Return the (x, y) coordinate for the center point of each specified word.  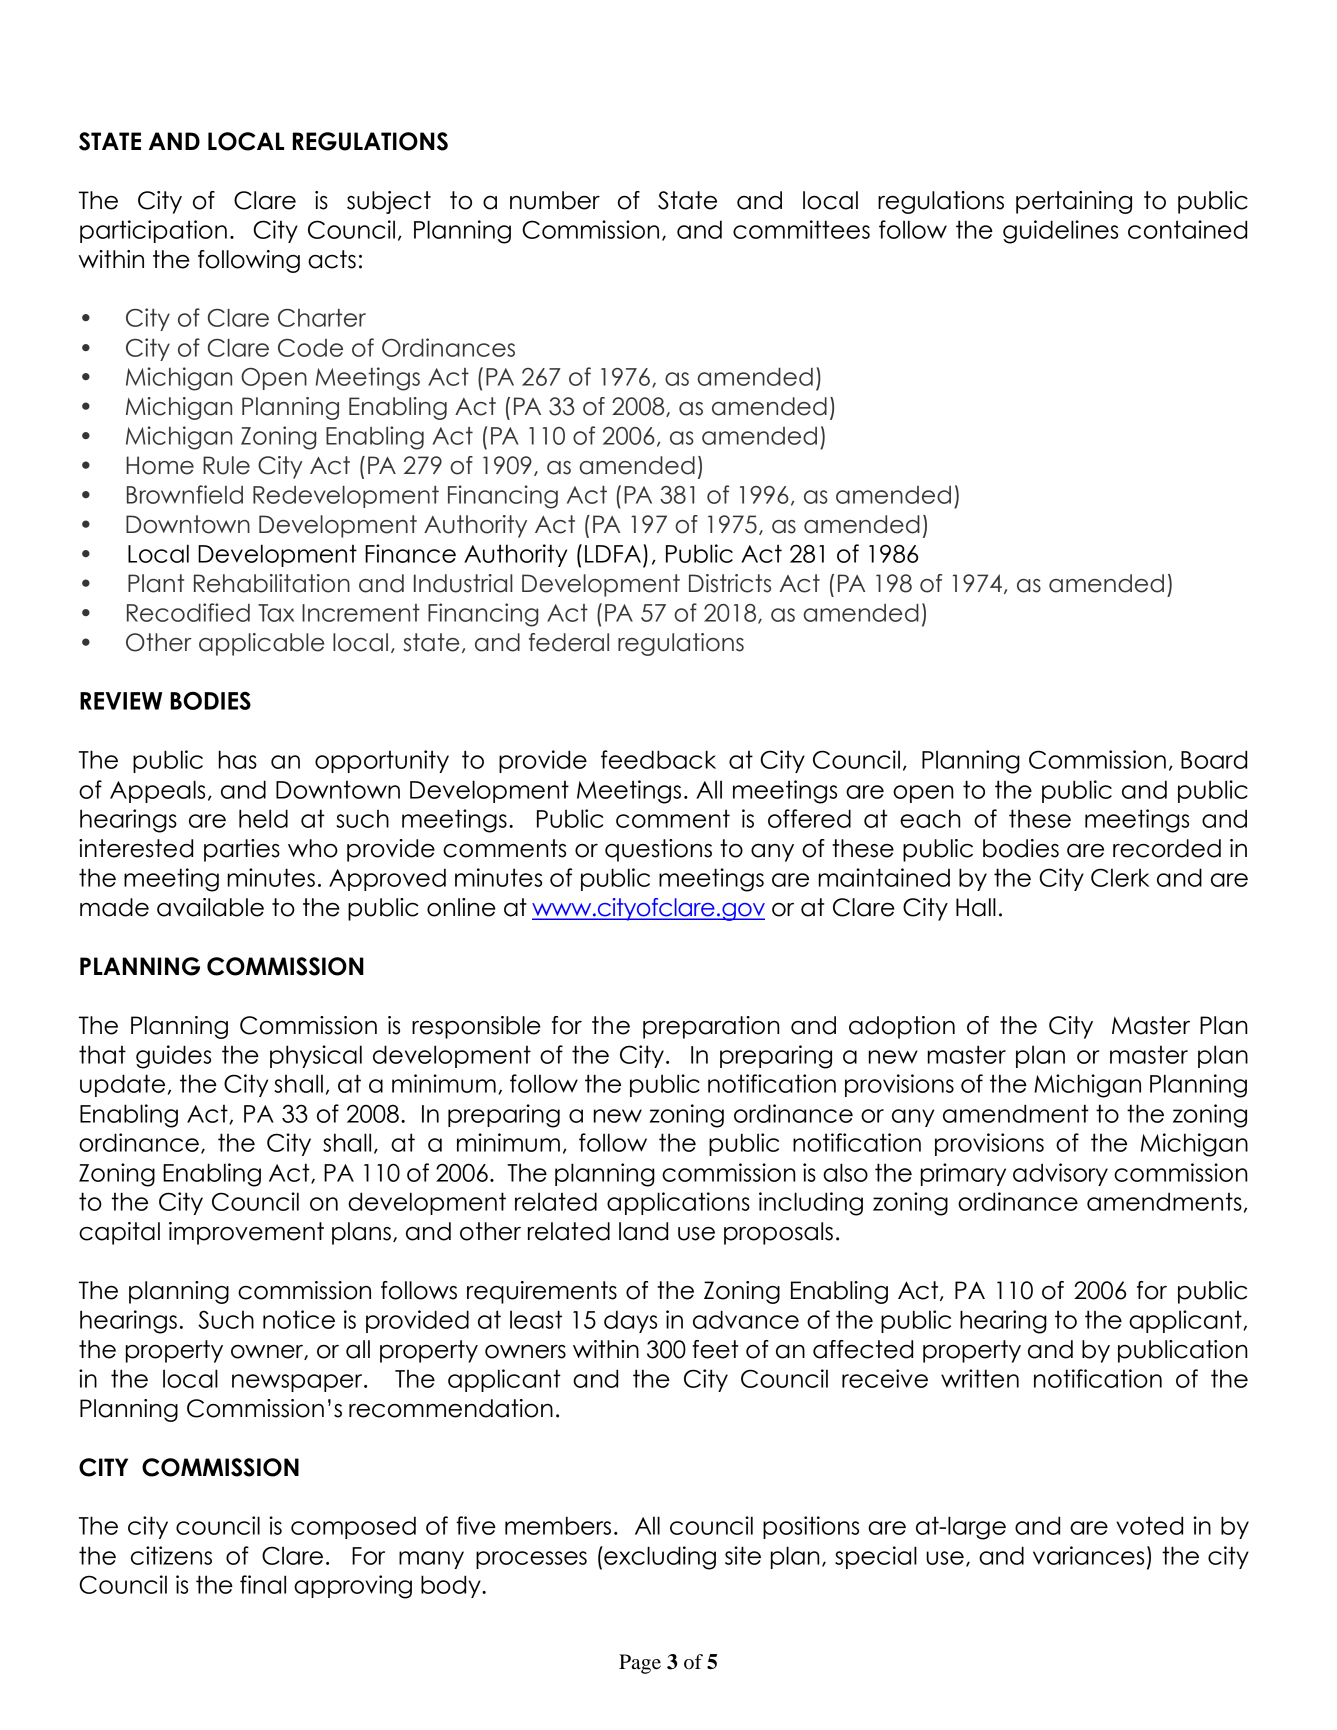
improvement (246, 1233)
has (238, 759)
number (555, 200)
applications (678, 1203)
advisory (1060, 1174)
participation (153, 231)
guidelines (1060, 232)
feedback (658, 759)
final (263, 1584)
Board (1214, 759)
